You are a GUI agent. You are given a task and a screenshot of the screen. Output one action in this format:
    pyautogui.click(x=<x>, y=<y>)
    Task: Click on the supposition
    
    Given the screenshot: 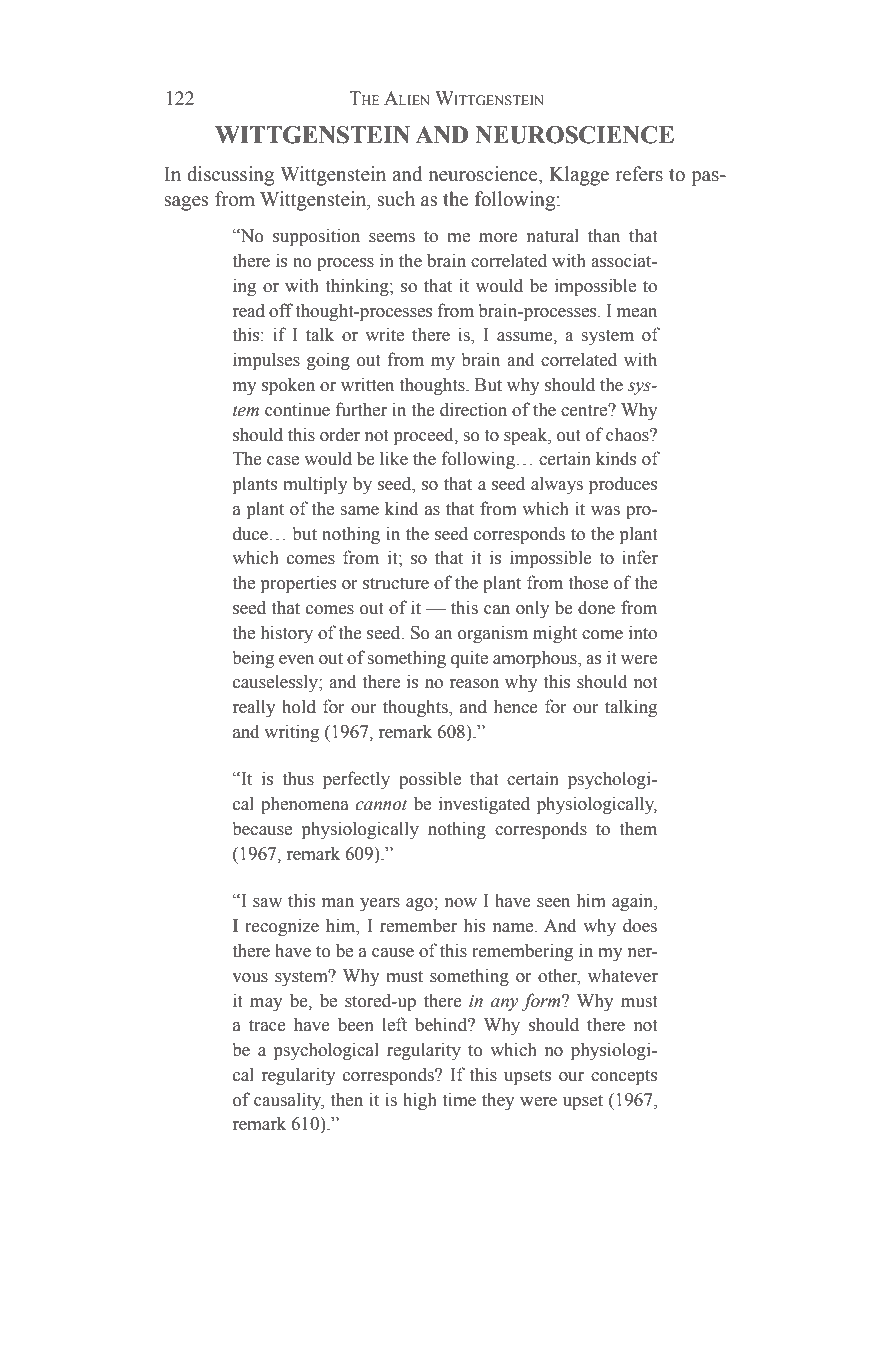 What is the action you would take?
    pyautogui.click(x=316, y=237)
